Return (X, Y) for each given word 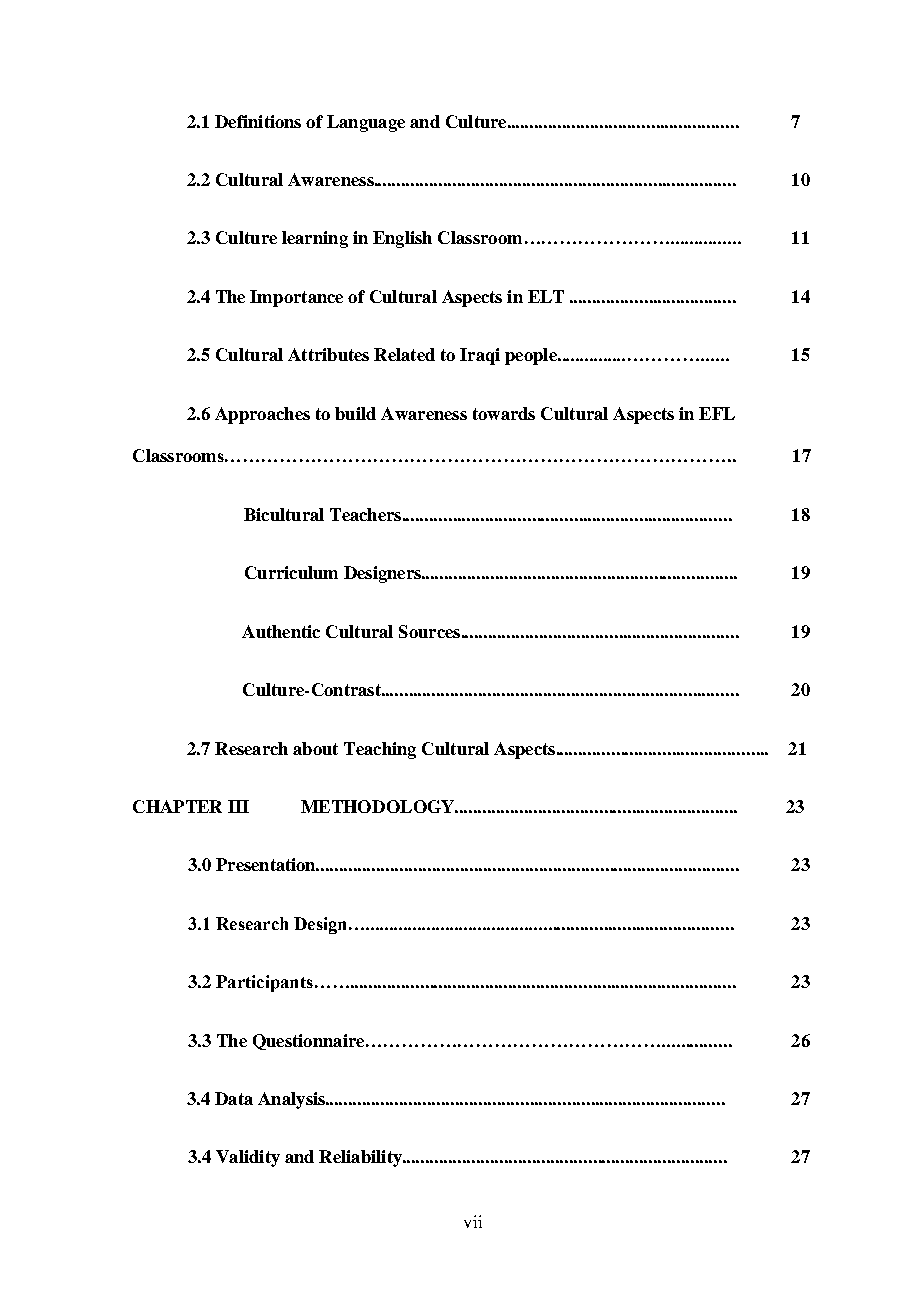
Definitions (258, 121)
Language (366, 123)
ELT (546, 296)
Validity (248, 1158)
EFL (717, 413)
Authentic (281, 631)
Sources (429, 631)
